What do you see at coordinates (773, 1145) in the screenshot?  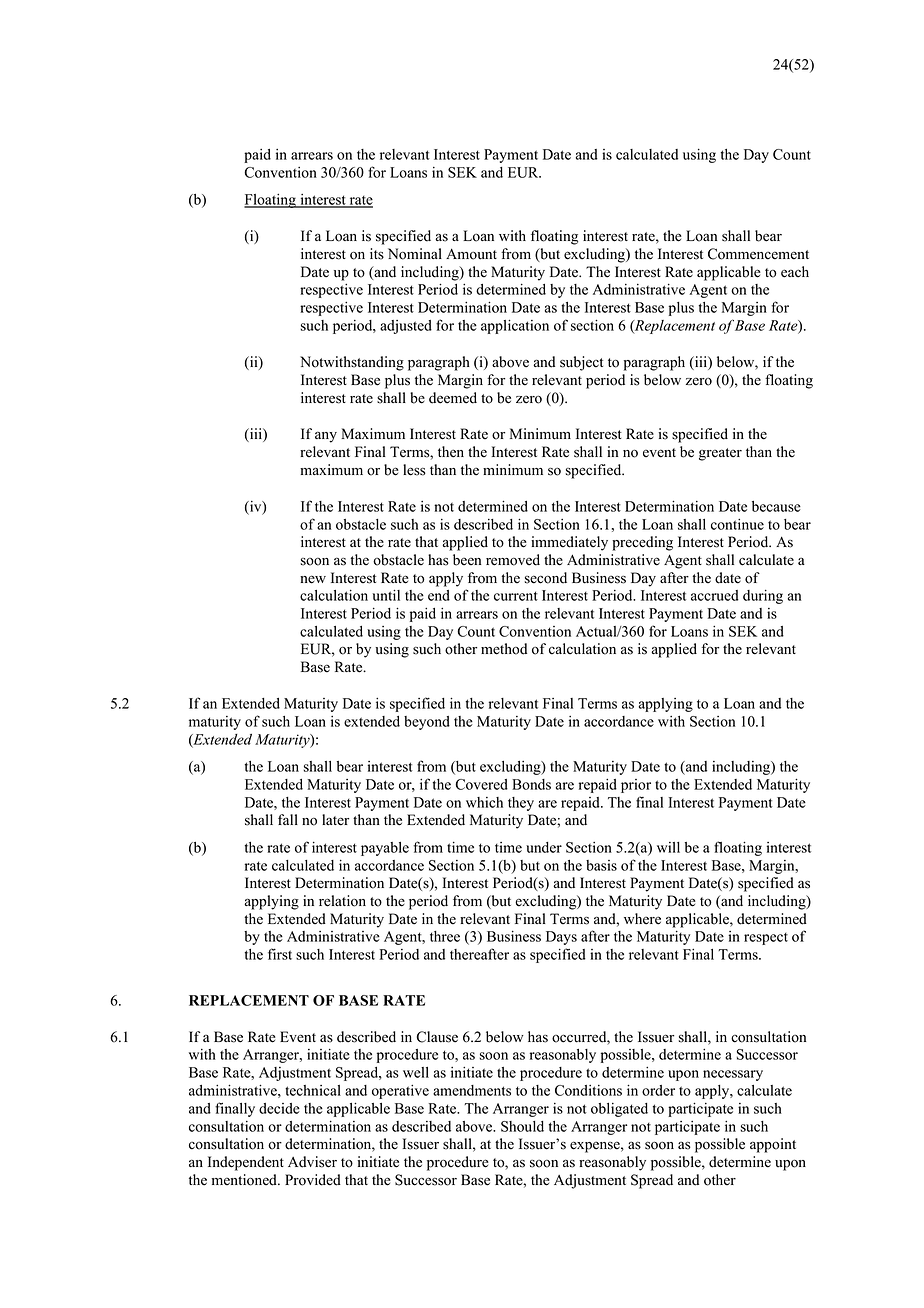 I see `appoint` at bounding box center [773, 1145].
